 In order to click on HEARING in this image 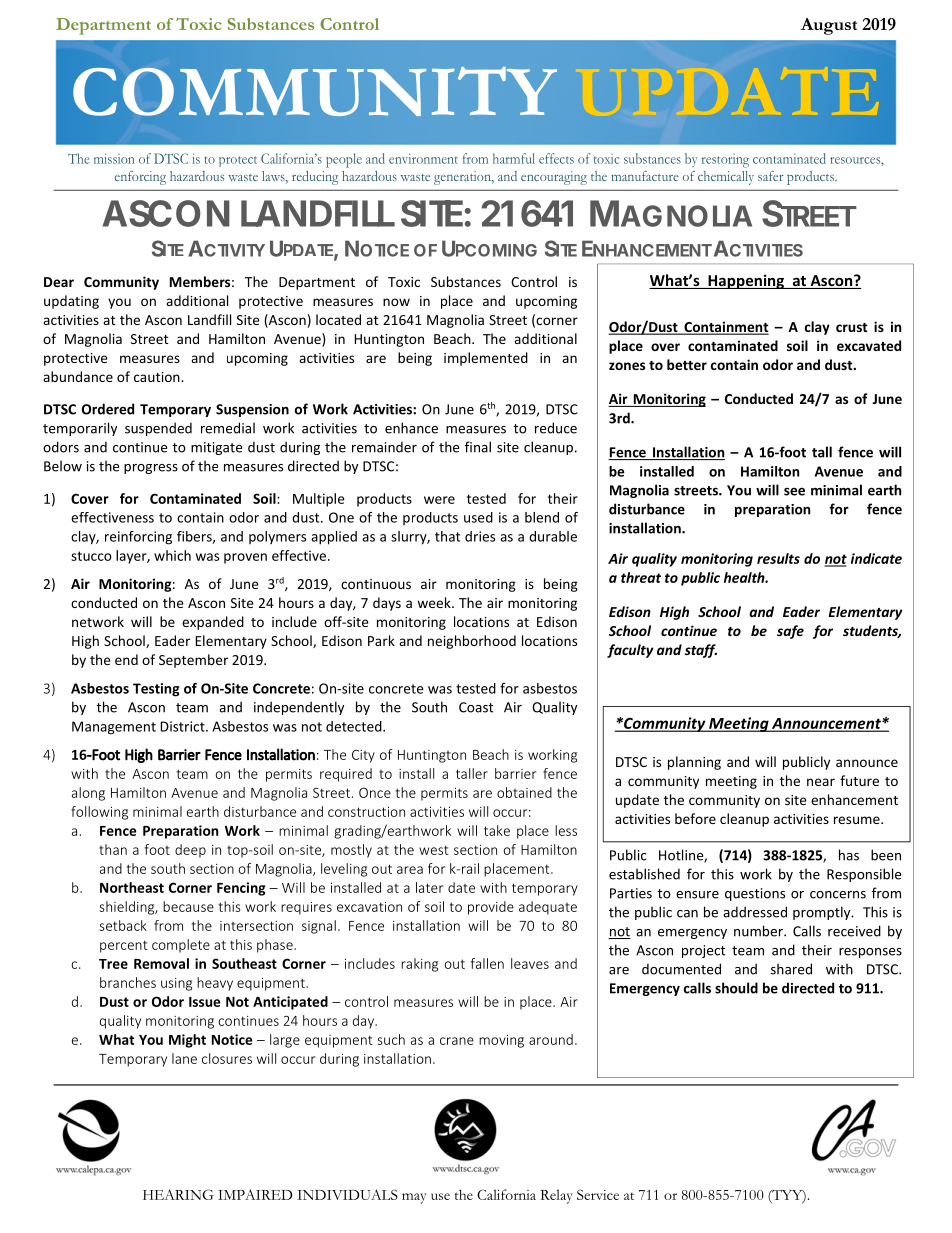, I will do `click(178, 1194)`.
